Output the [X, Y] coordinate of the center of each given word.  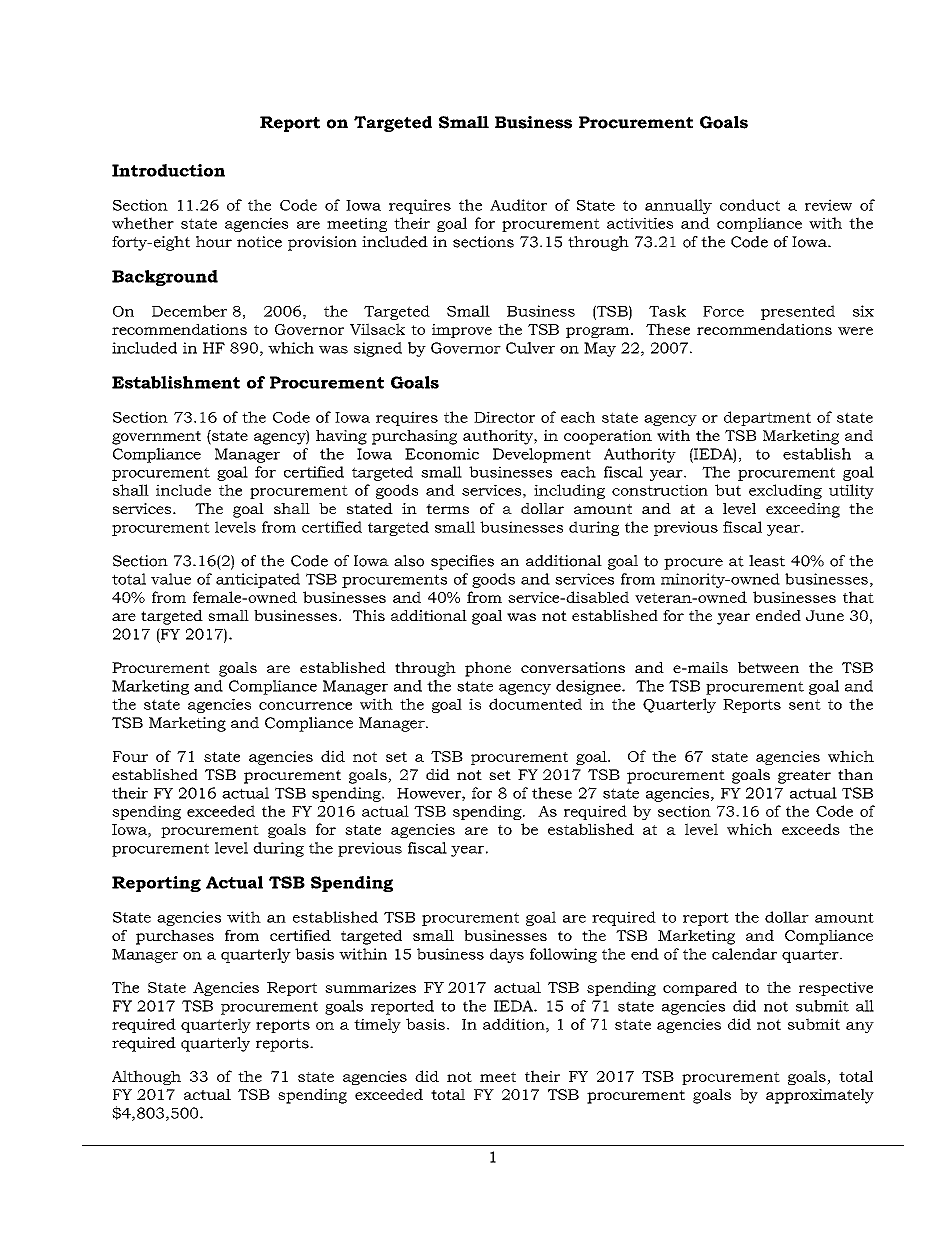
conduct [750, 205]
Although [146, 1077]
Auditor [518, 205]
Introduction [168, 170]
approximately [820, 1096]
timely [377, 1025]
